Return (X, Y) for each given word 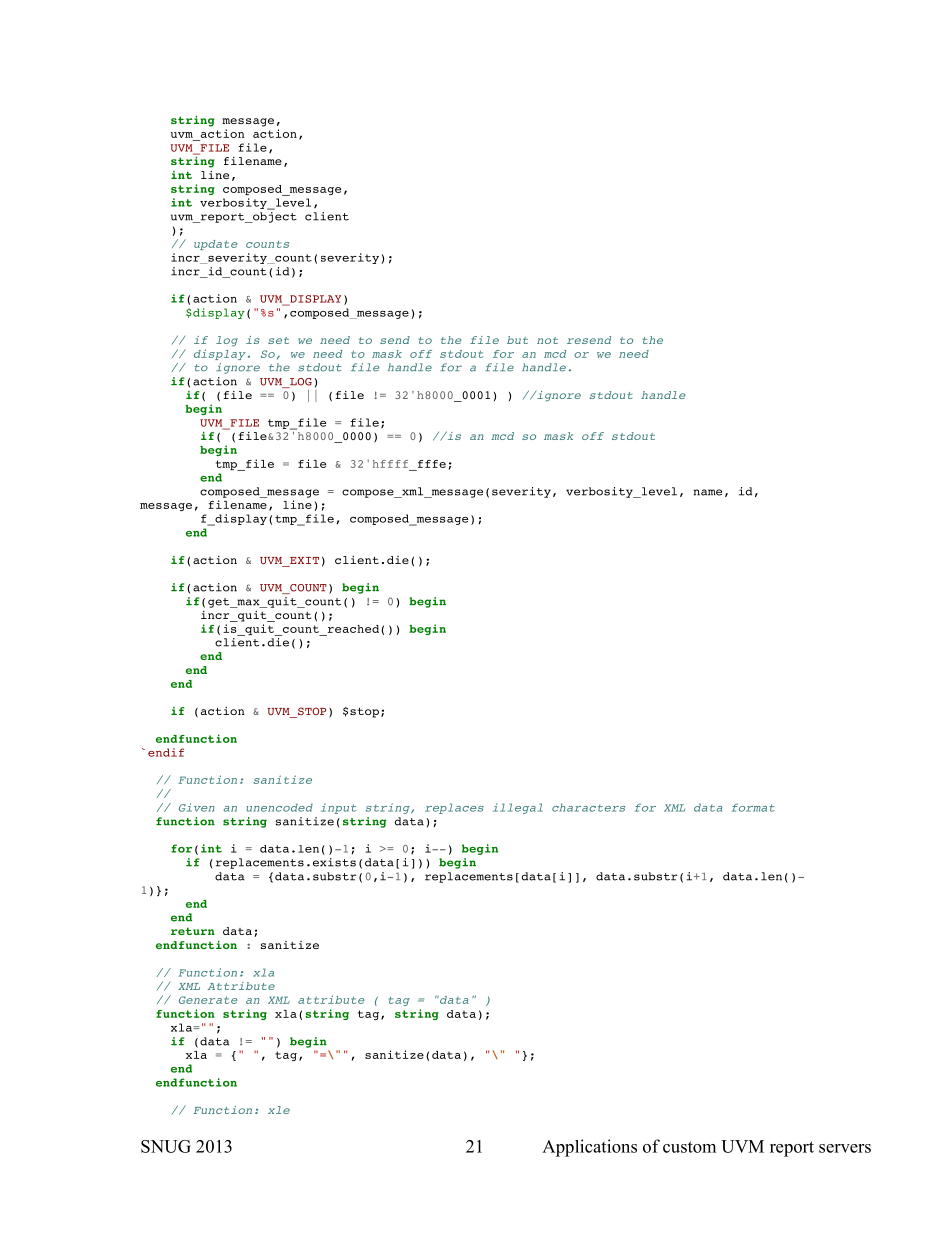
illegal (518, 808)
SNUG (166, 1146)
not (547, 340)
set (278, 340)
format (753, 807)
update (215, 245)
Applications (589, 1148)
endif (166, 752)
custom (689, 1147)
